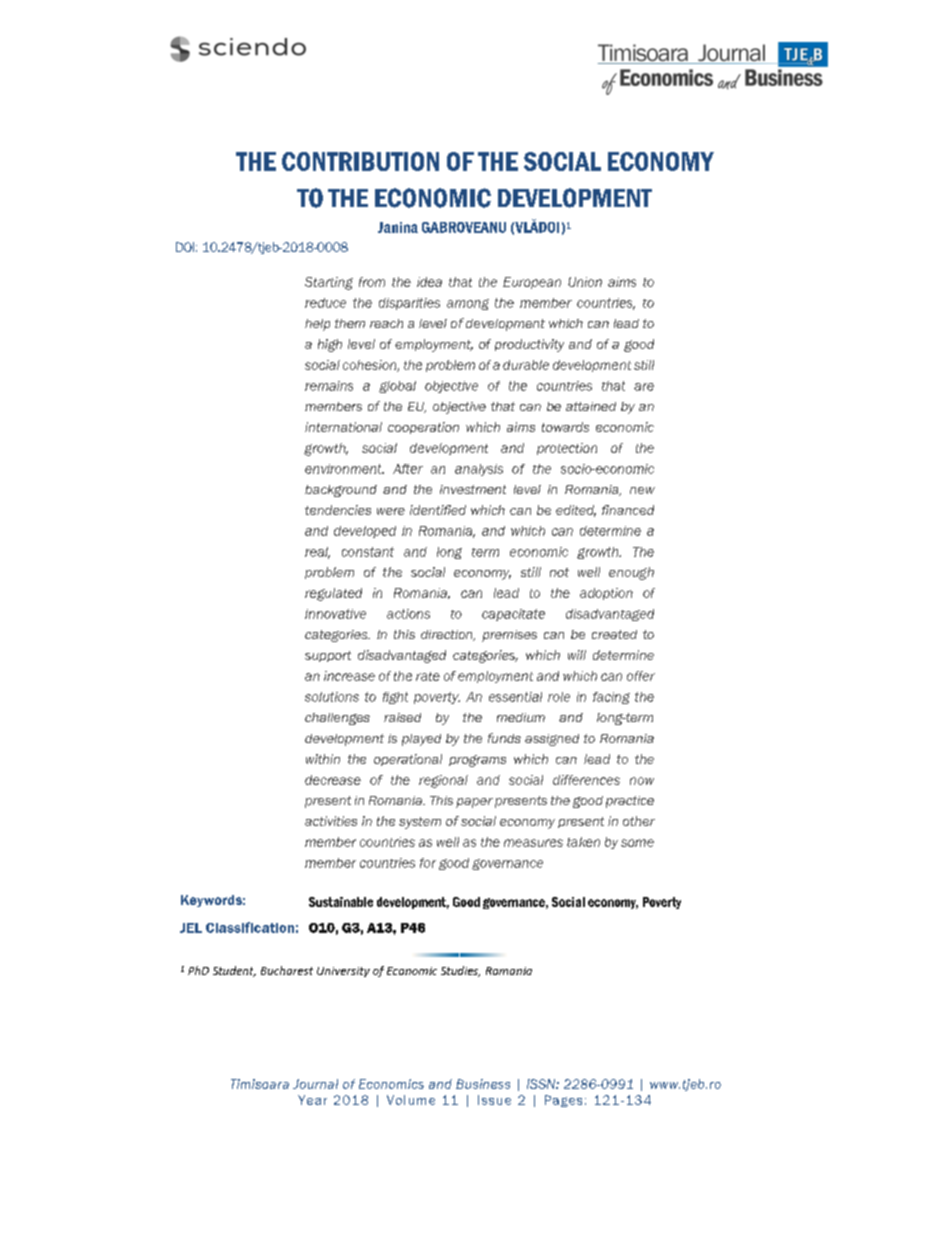 The image size is (952, 1233). What do you see at coordinates (360, 161) in the image?
I see `CONTRIBUTION` at bounding box center [360, 161].
